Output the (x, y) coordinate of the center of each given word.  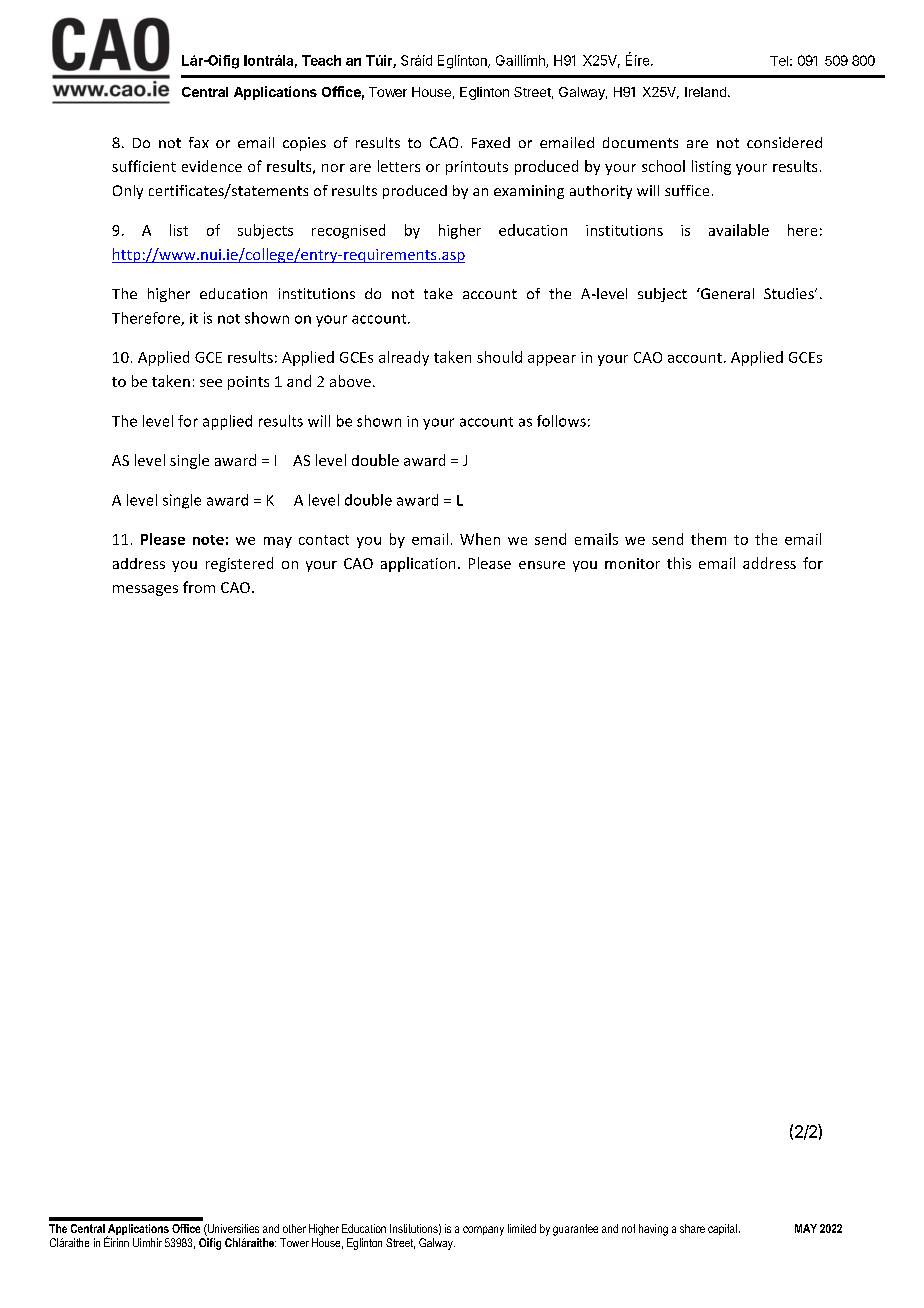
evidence (212, 166)
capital (722, 1229)
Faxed (491, 142)
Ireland (705, 92)
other (294, 1228)
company (483, 1231)
